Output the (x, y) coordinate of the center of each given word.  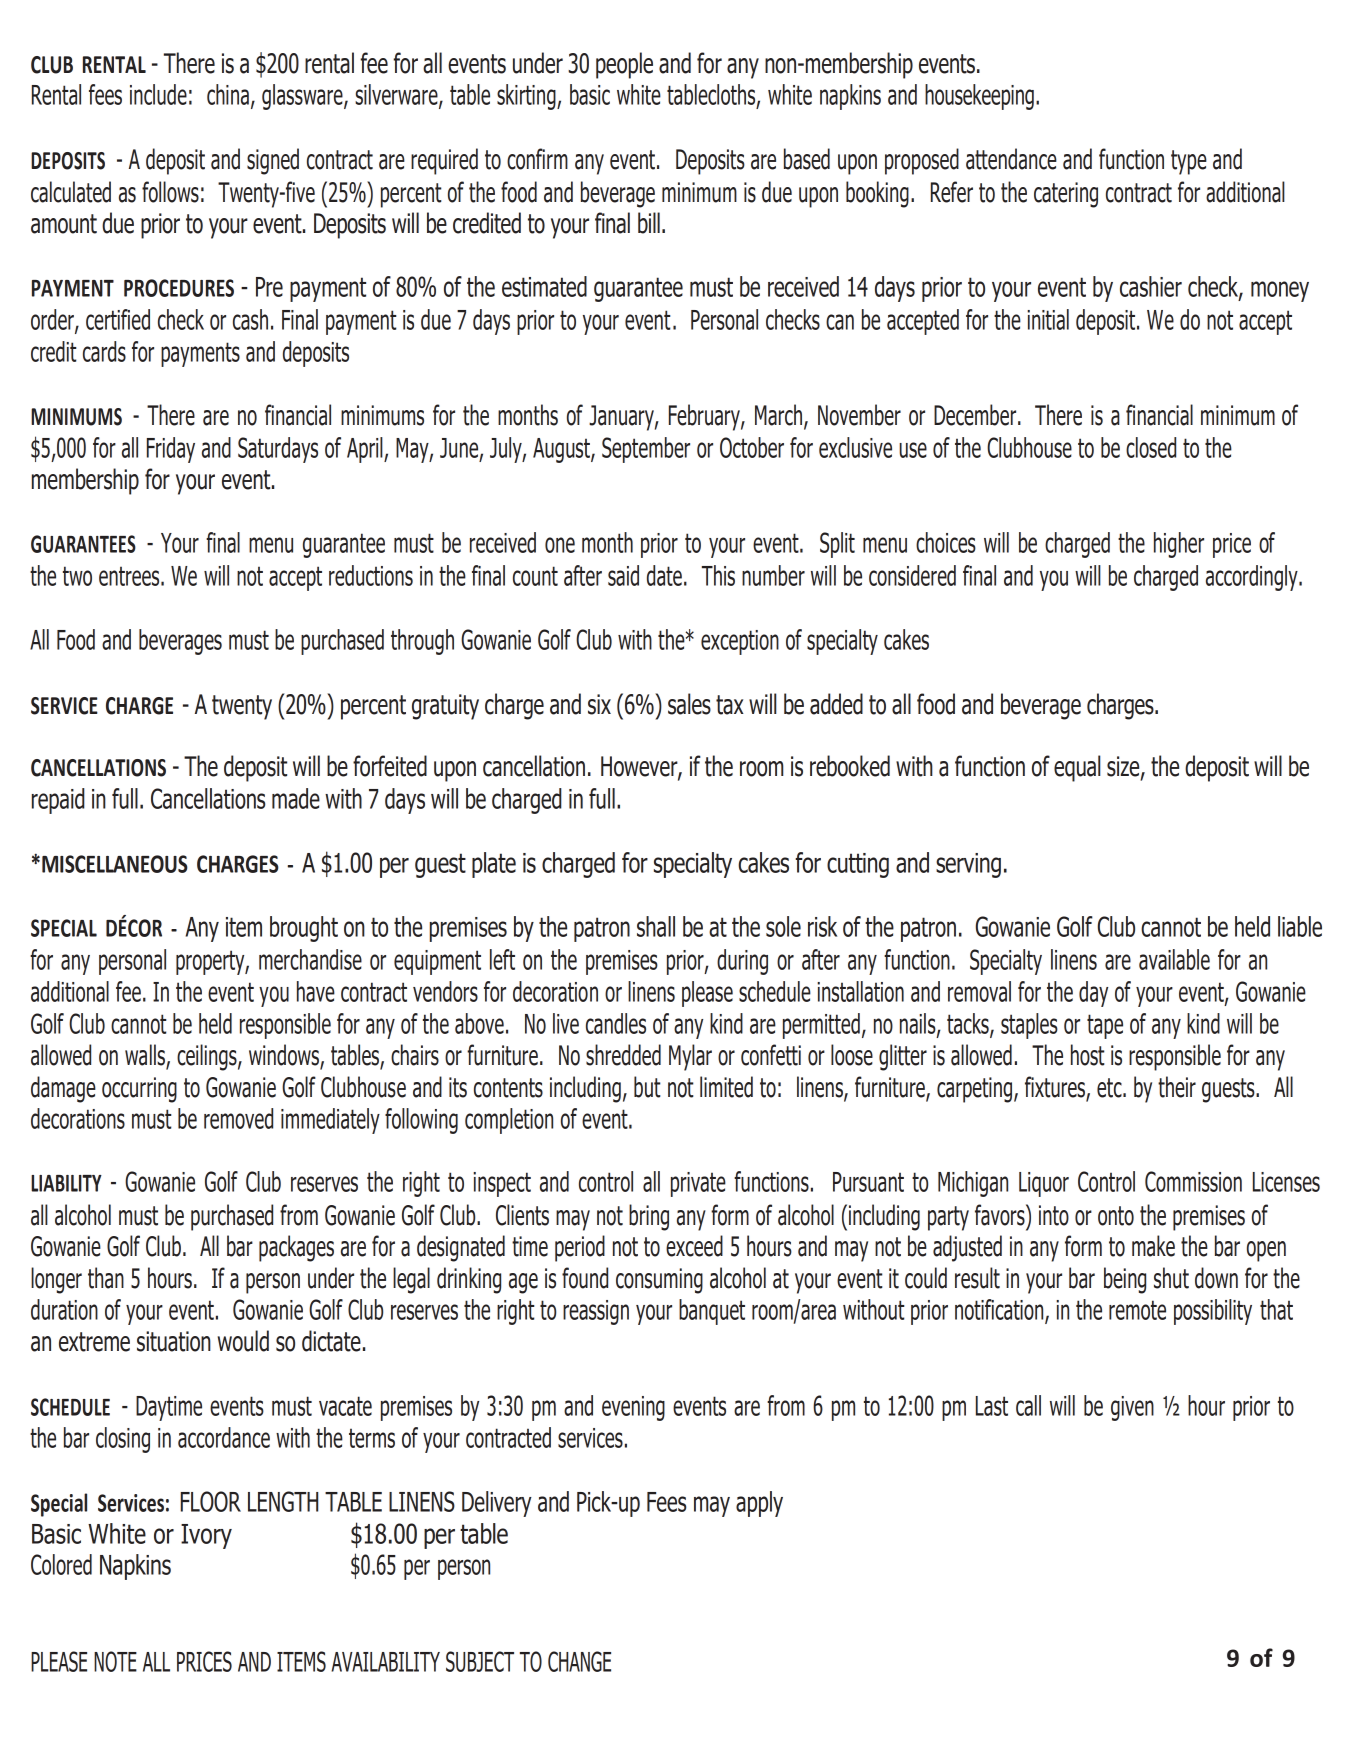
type (1189, 162)
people (624, 65)
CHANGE (579, 1661)
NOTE (115, 1661)
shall (656, 926)
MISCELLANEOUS (115, 864)
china (228, 94)
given (1132, 1408)
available (1174, 959)
